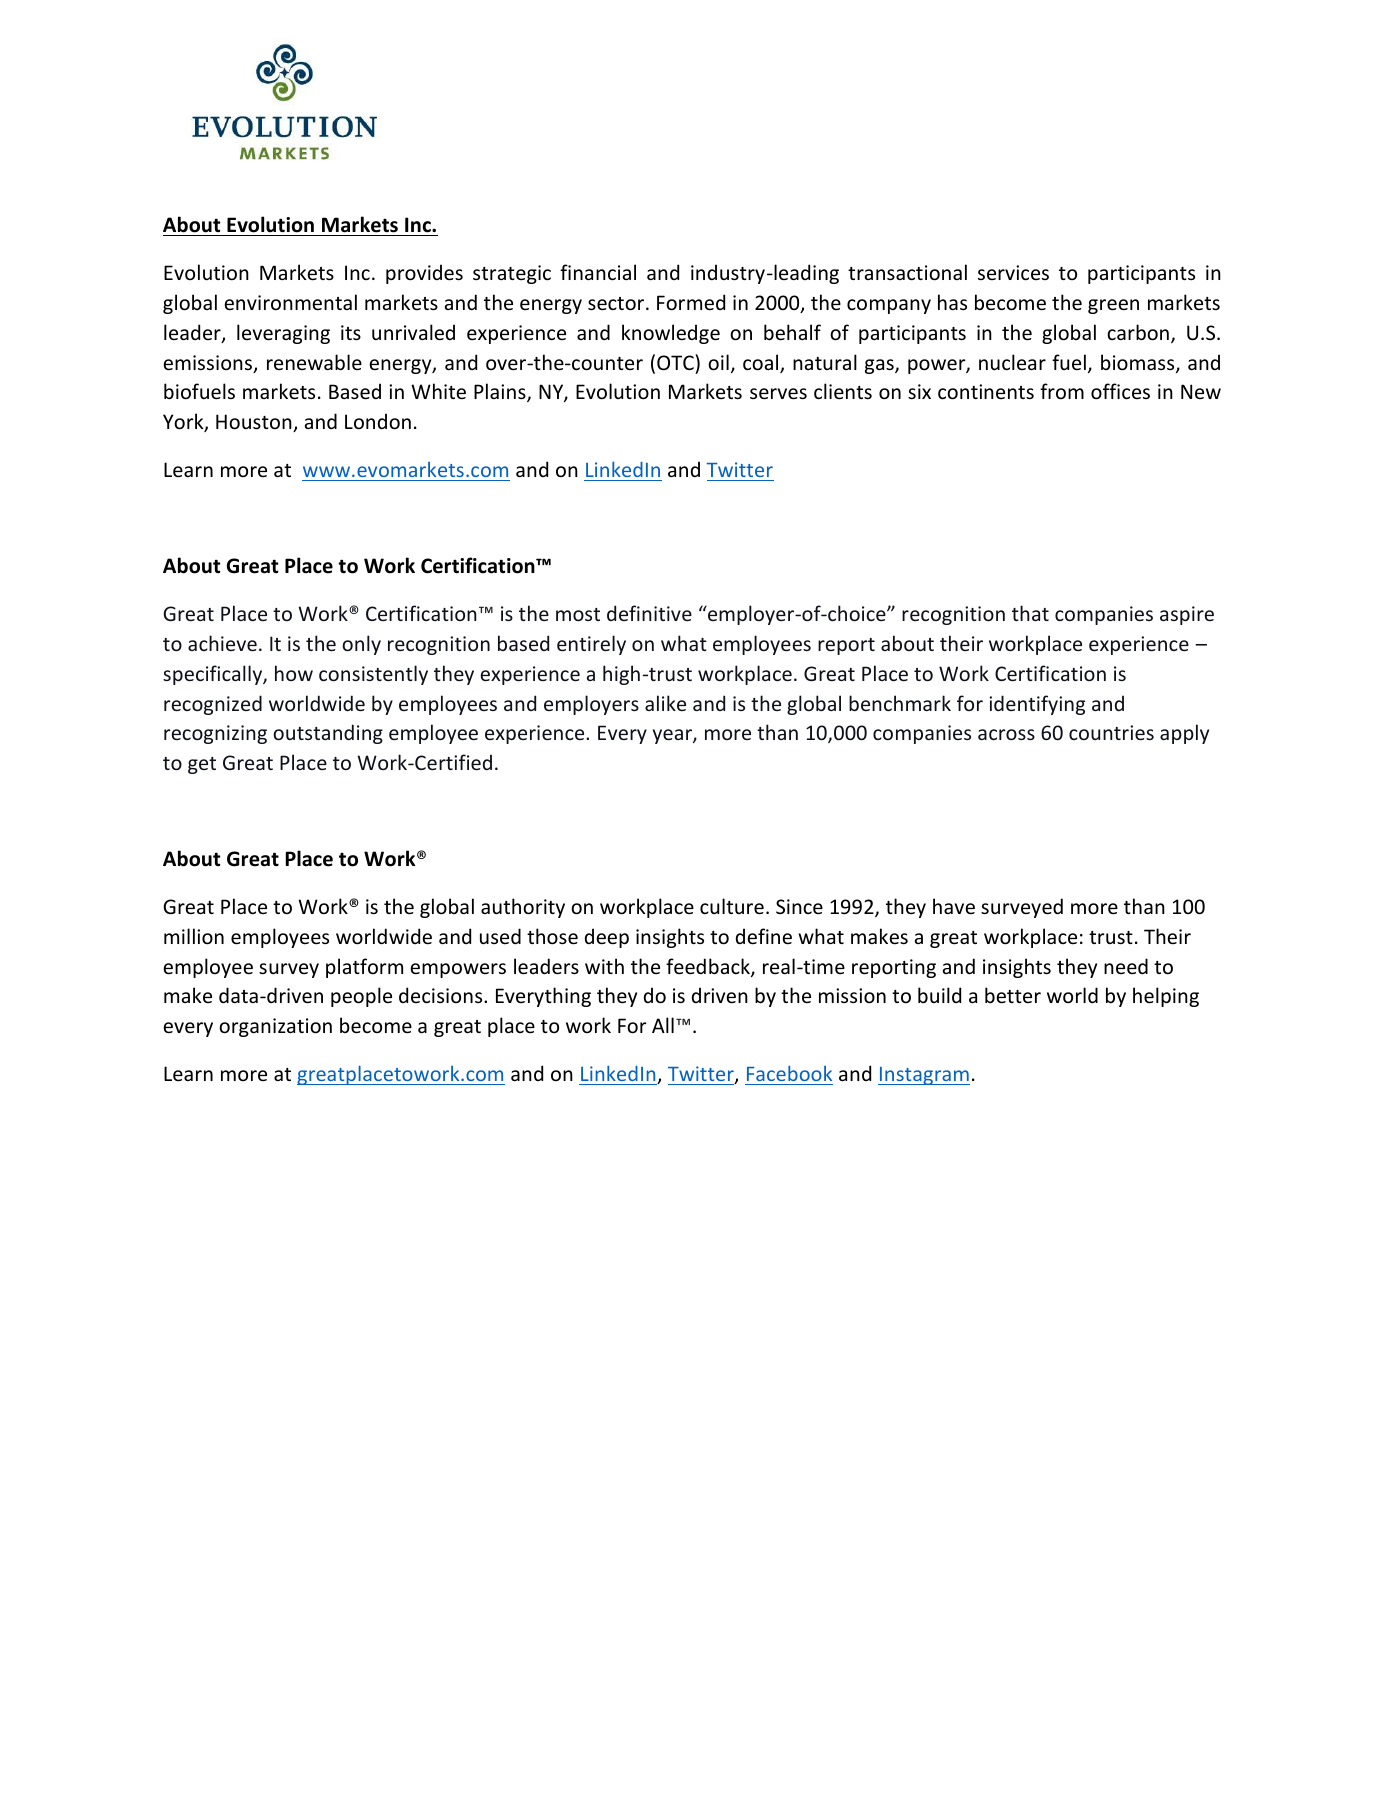 The height and width of the screenshot is (1793, 1385). Describe the element at coordinates (1013, 995) in the screenshot. I see `better` at that location.
